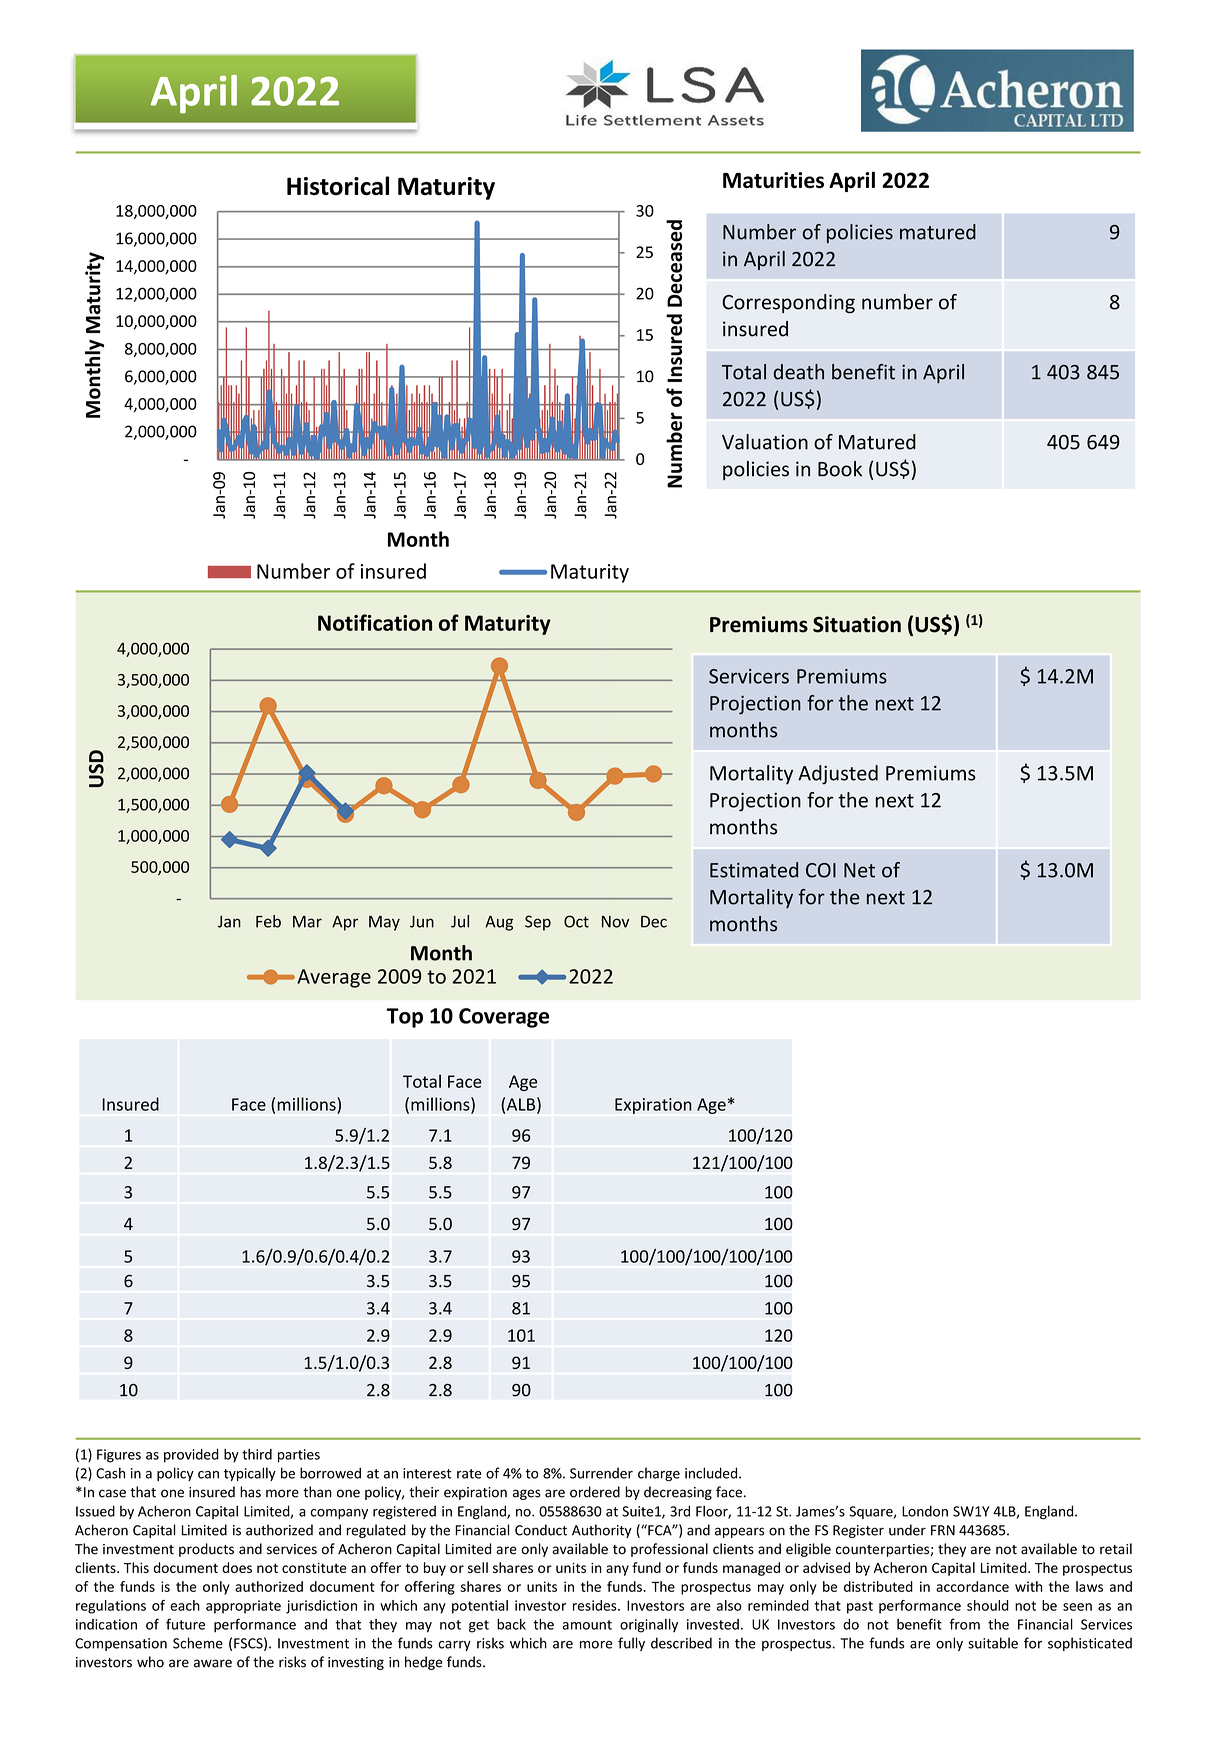  Describe the element at coordinates (338, 186) in the document. I see `Historical` at that location.
